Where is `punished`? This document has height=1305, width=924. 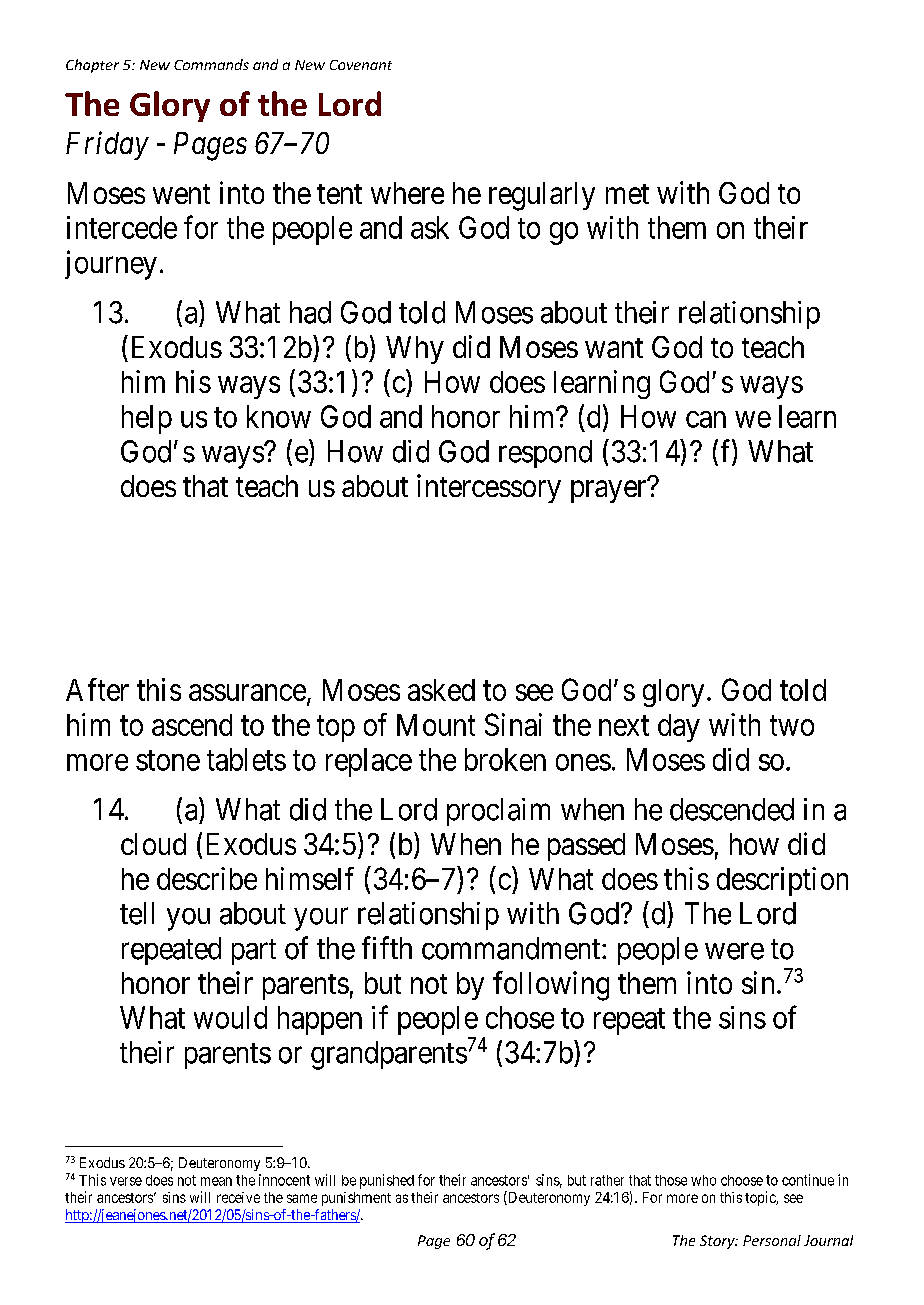 punished is located at coordinates (387, 1181).
